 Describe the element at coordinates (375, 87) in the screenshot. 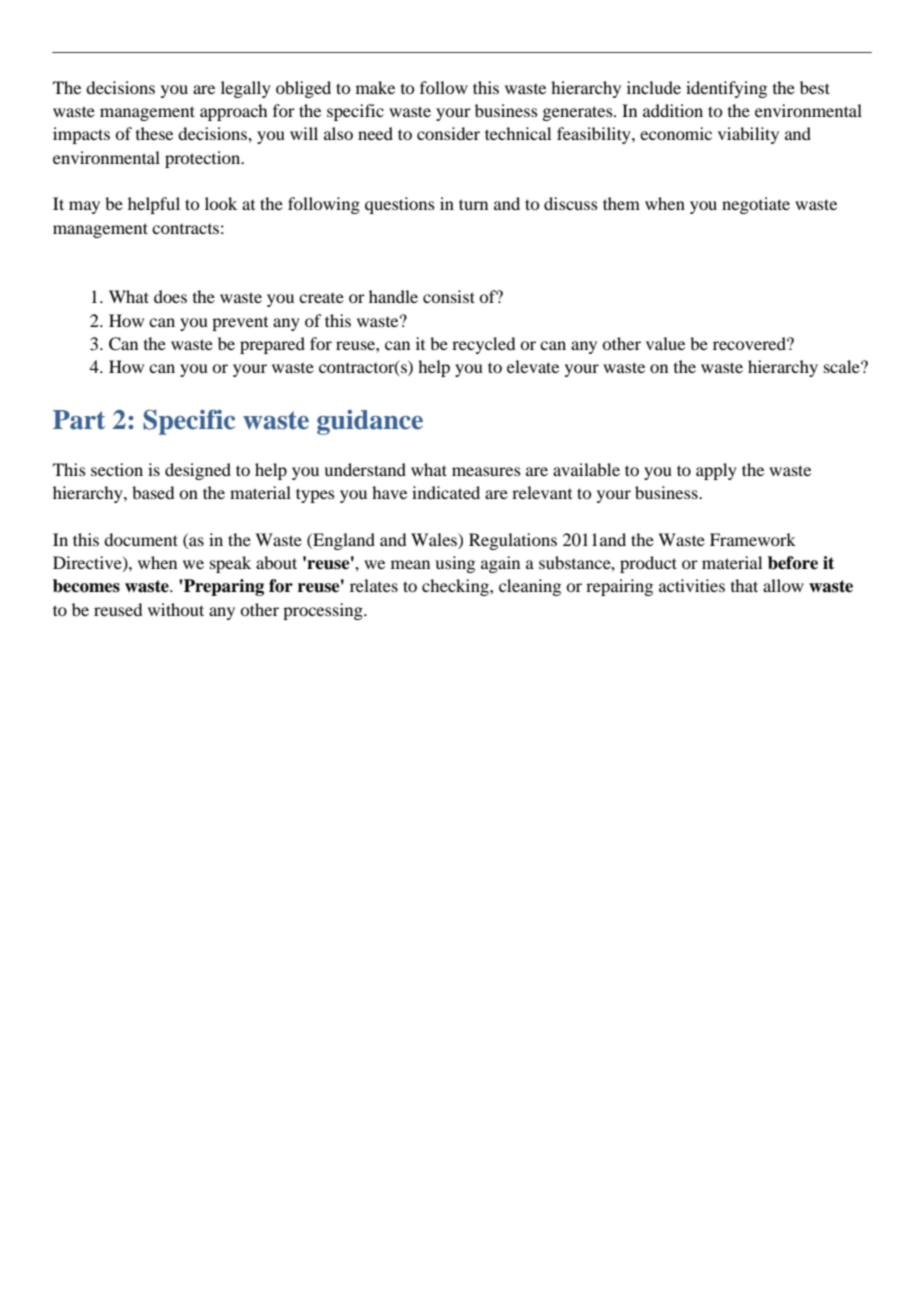

I see `make` at that location.
